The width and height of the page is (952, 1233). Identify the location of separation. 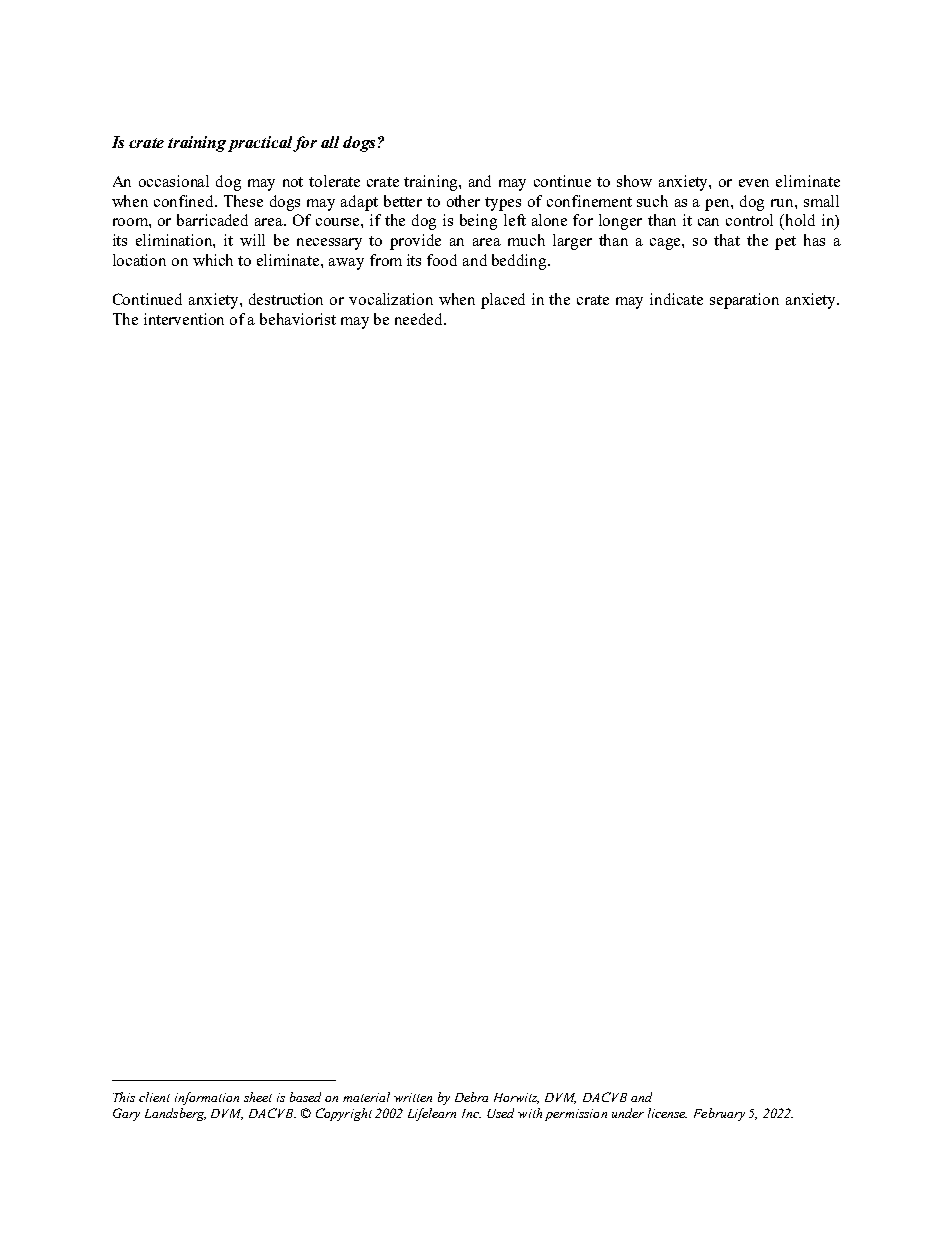
(744, 301).
